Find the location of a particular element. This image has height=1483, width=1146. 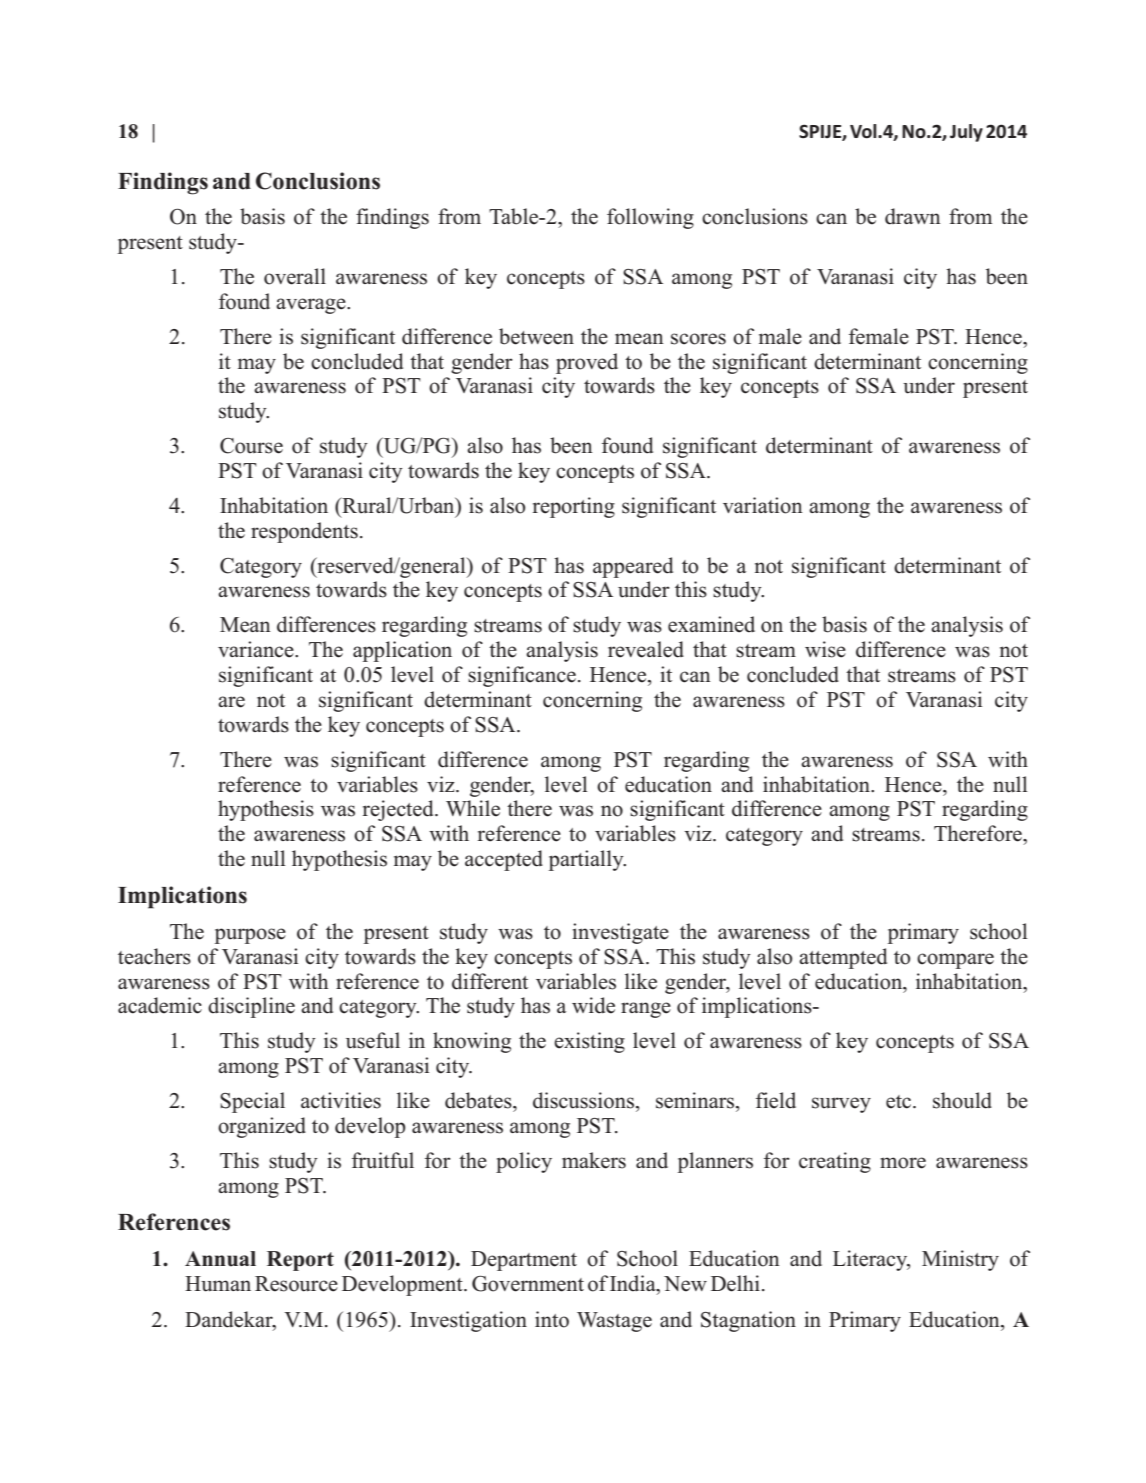

significance is located at coordinates (522, 676).
